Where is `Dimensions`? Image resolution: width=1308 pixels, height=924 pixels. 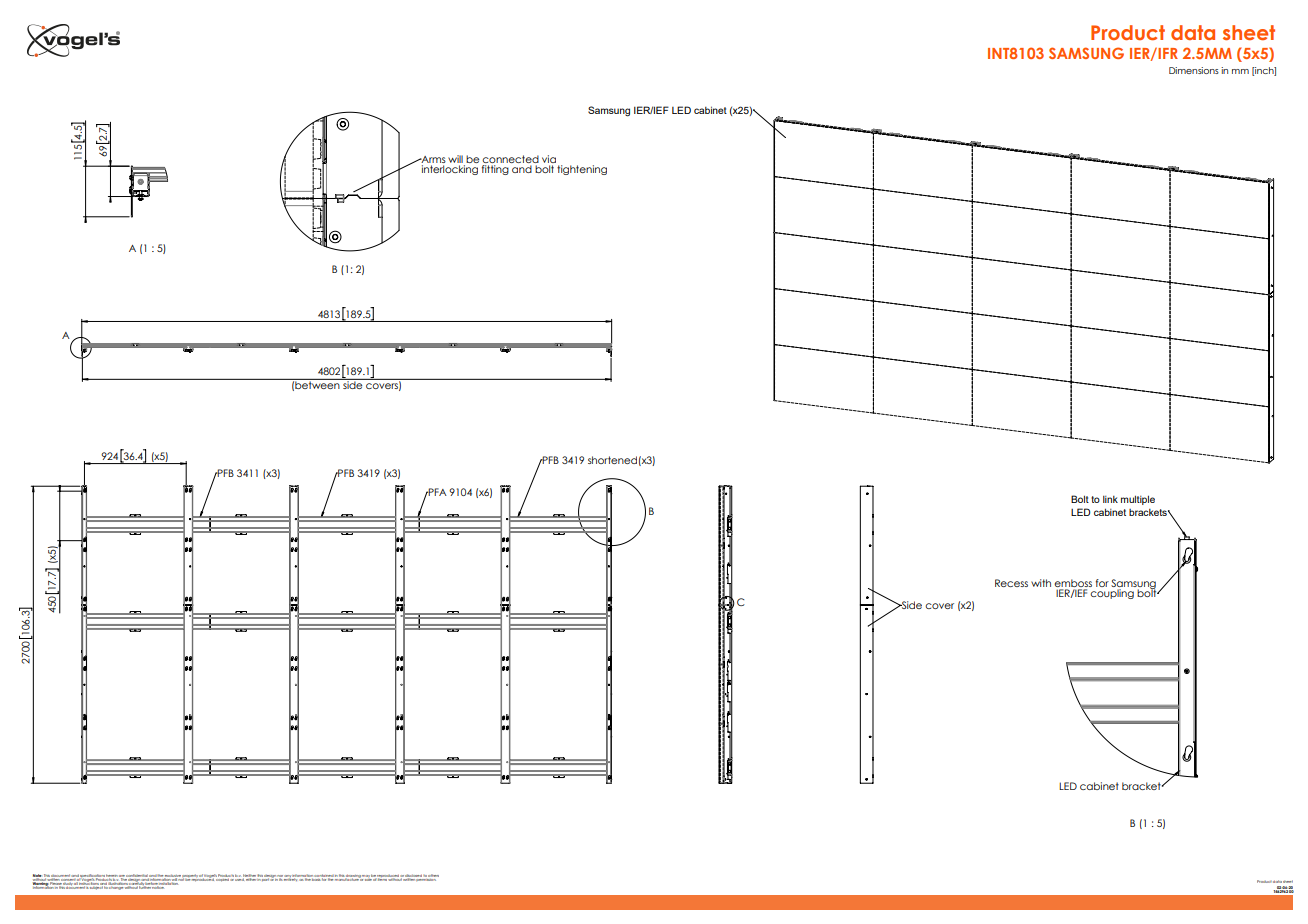 Dimensions is located at coordinates (1194, 70).
